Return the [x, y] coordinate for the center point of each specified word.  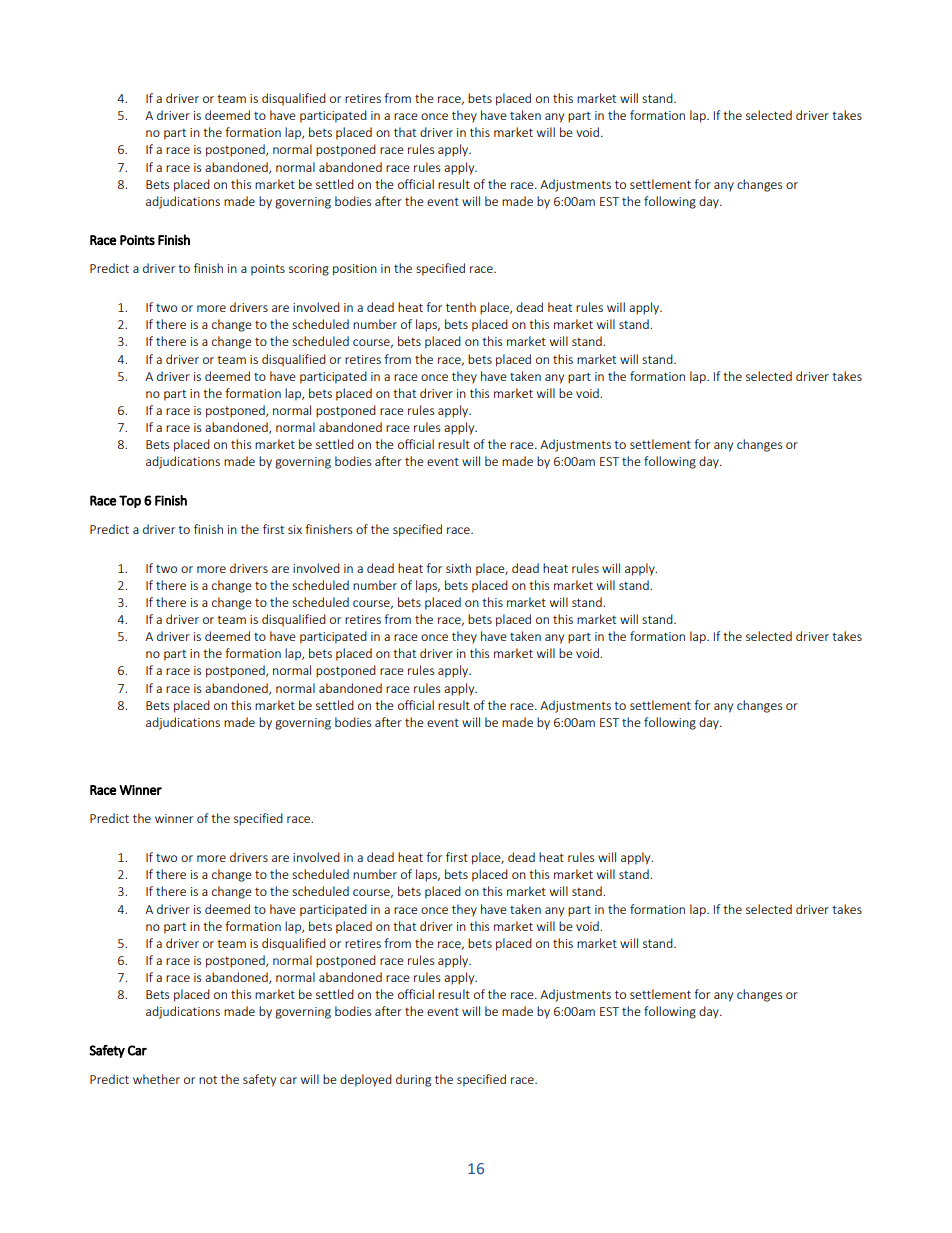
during [413, 1080]
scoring [309, 270]
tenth [461, 307]
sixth [458, 568]
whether [156, 1079]
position [355, 270]
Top [130, 501]
